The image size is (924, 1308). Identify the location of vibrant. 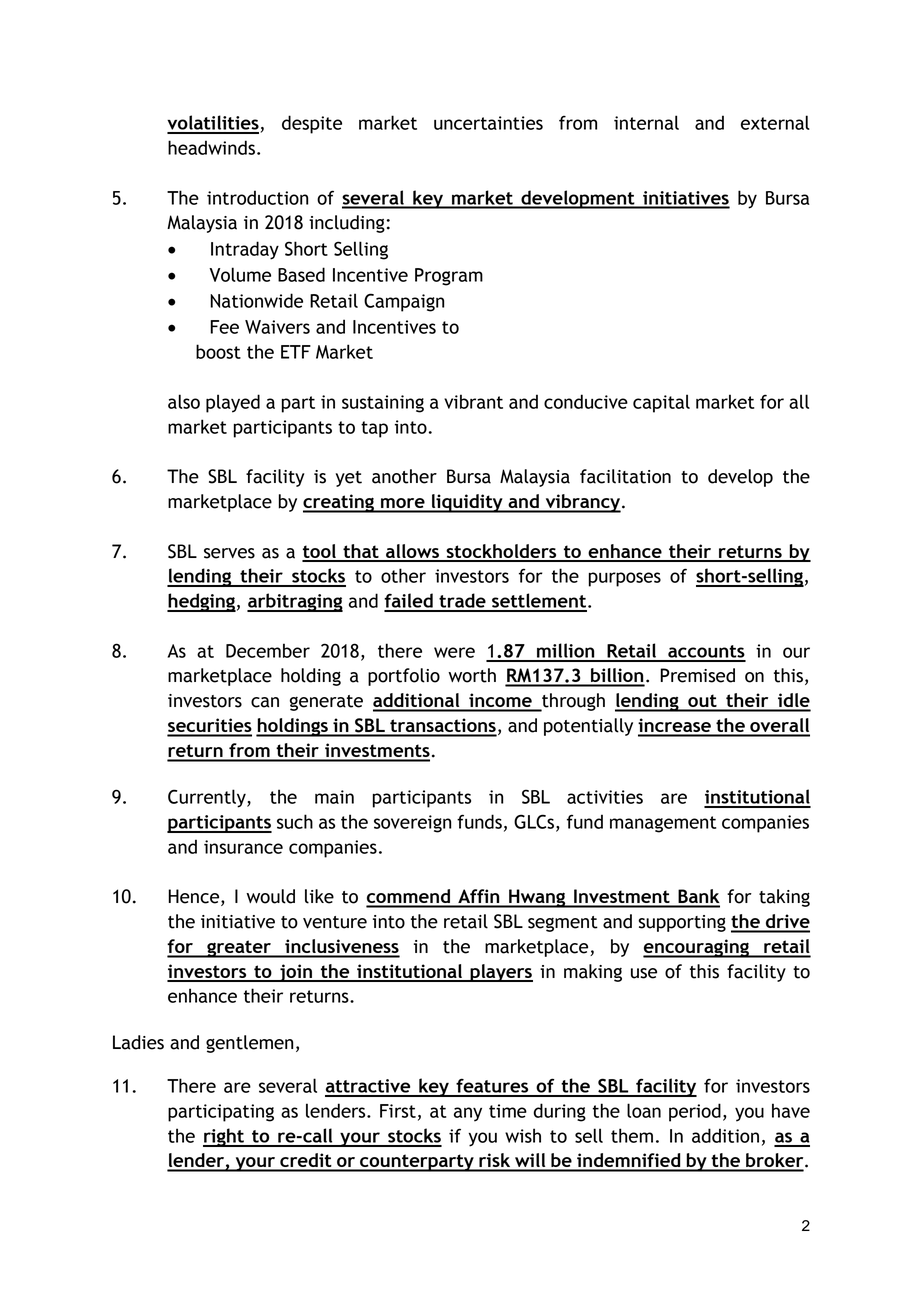
(473, 401).
